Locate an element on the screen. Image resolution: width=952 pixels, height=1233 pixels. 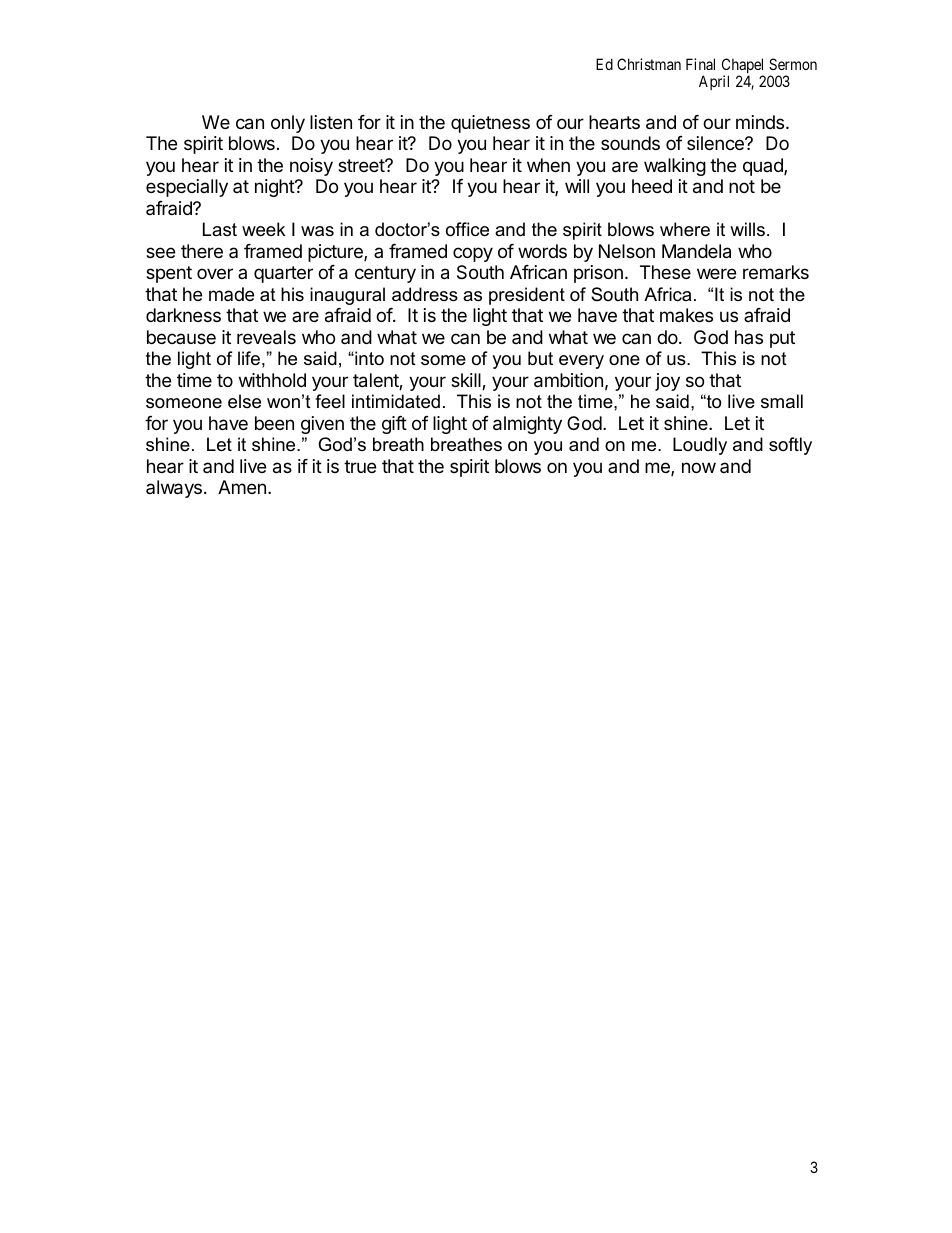
Amen is located at coordinates (242, 487).
